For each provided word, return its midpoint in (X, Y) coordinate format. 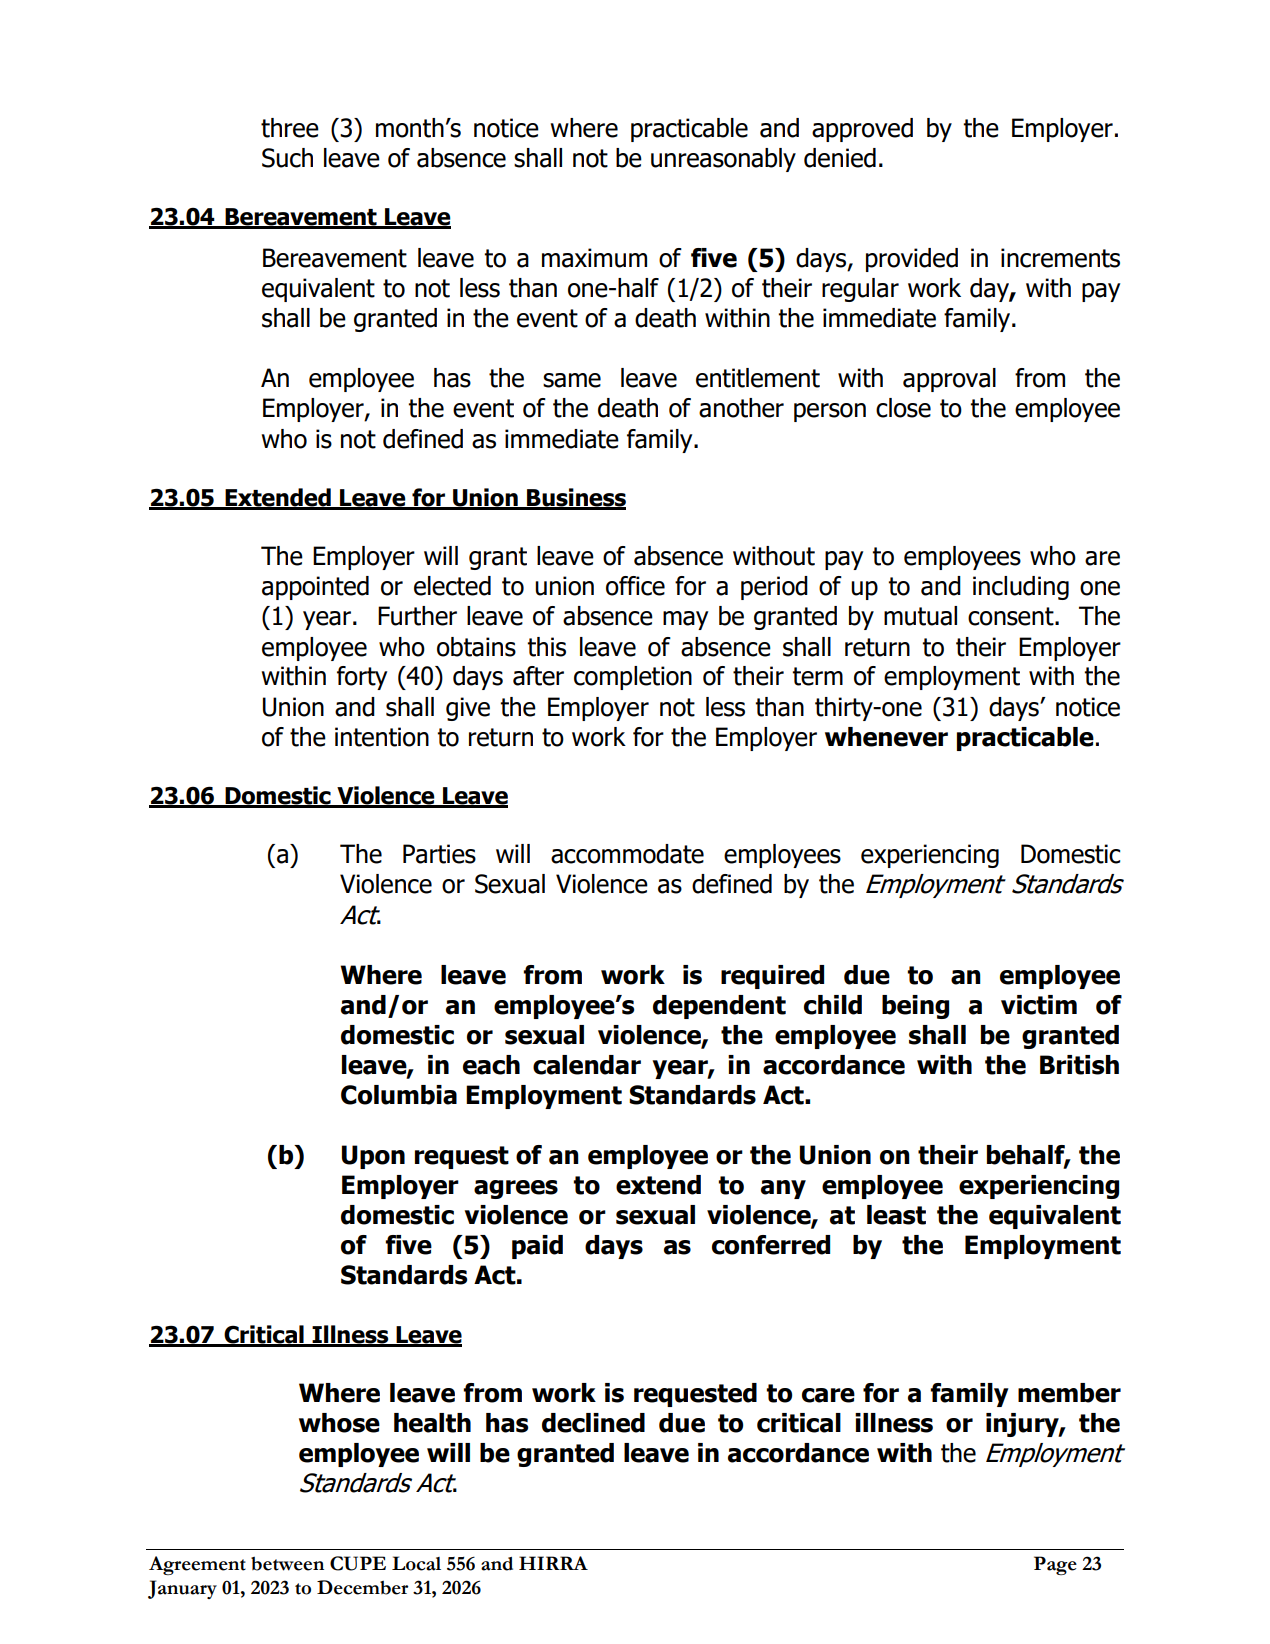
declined (593, 1423)
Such (287, 158)
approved (862, 130)
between (287, 1564)
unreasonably (723, 160)
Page (1055, 1565)
